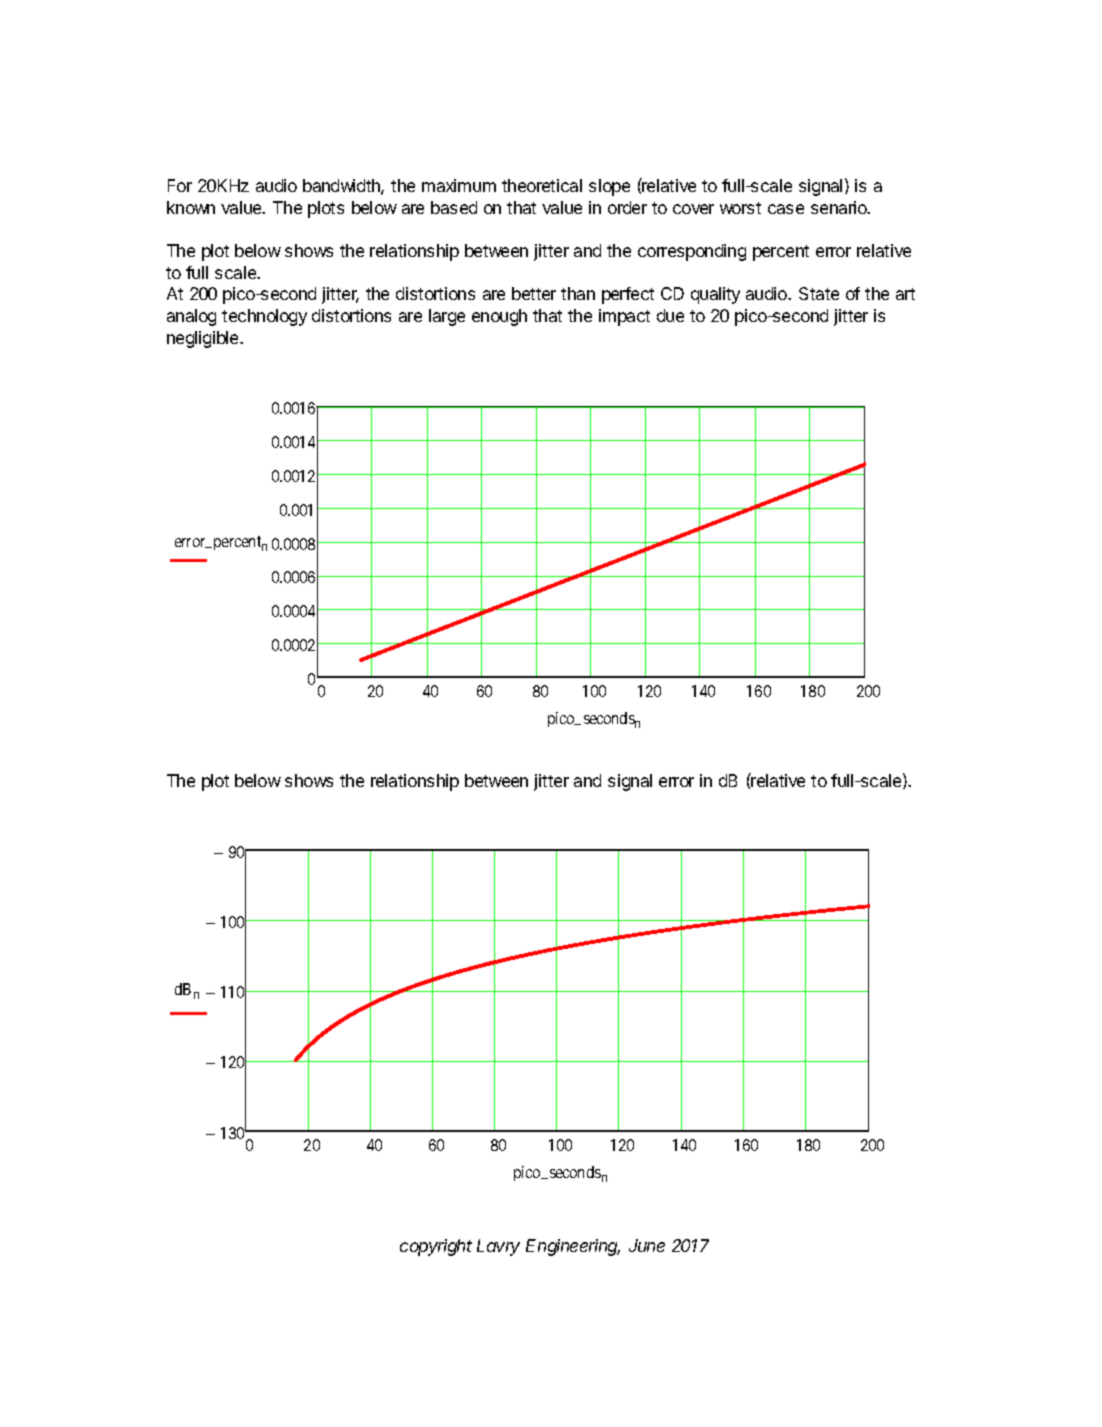 Image resolution: width=1102 pixels, height=1427 pixels. What do you see at coordinates (670, 315) in the screenshot?
I see `due` at bounding box center [670, 315].
